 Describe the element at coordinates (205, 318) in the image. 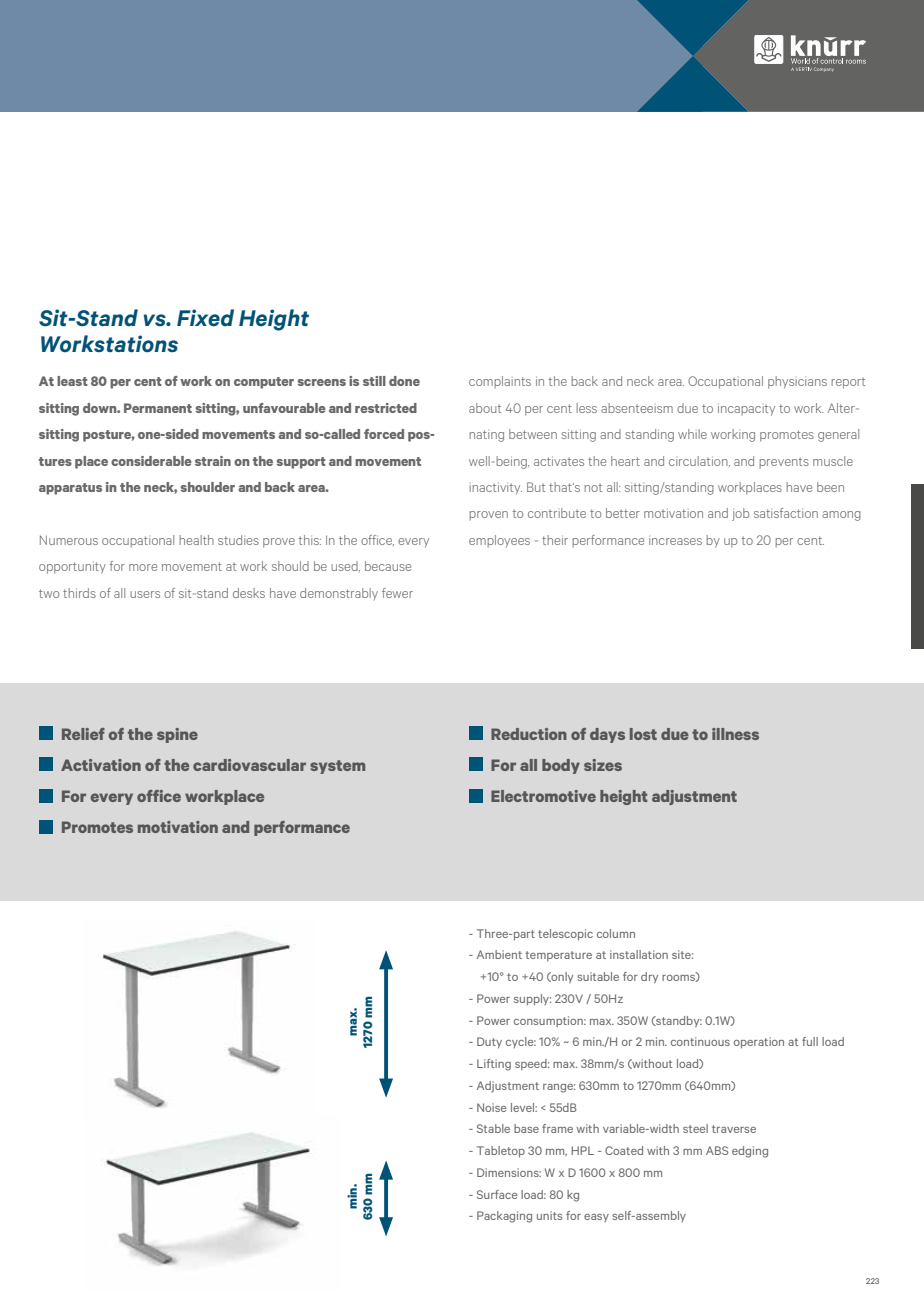

I see `Fixed` at that location.
